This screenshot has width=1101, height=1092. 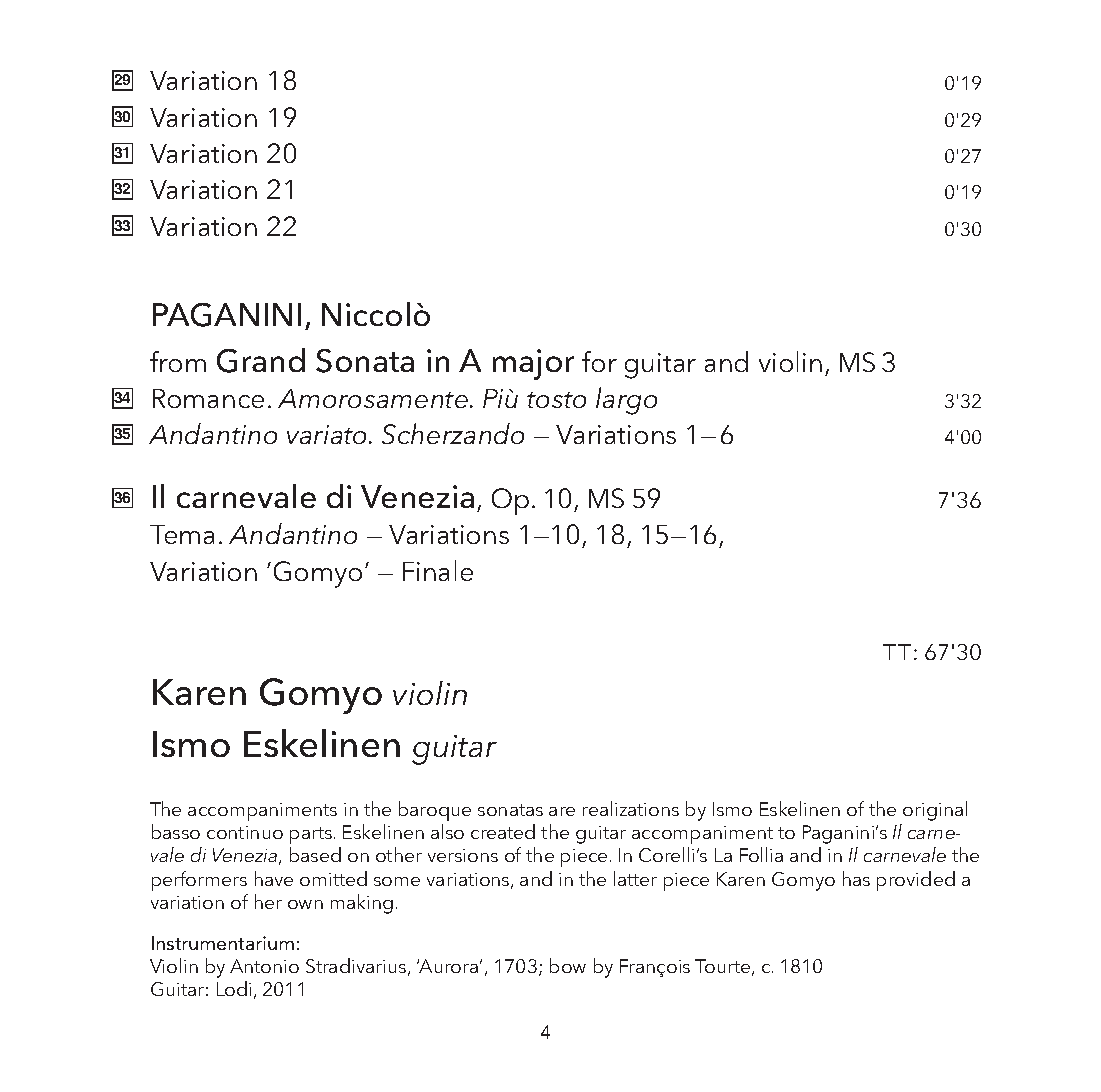 I want to click on realizations, so click(x=631, y=808).
